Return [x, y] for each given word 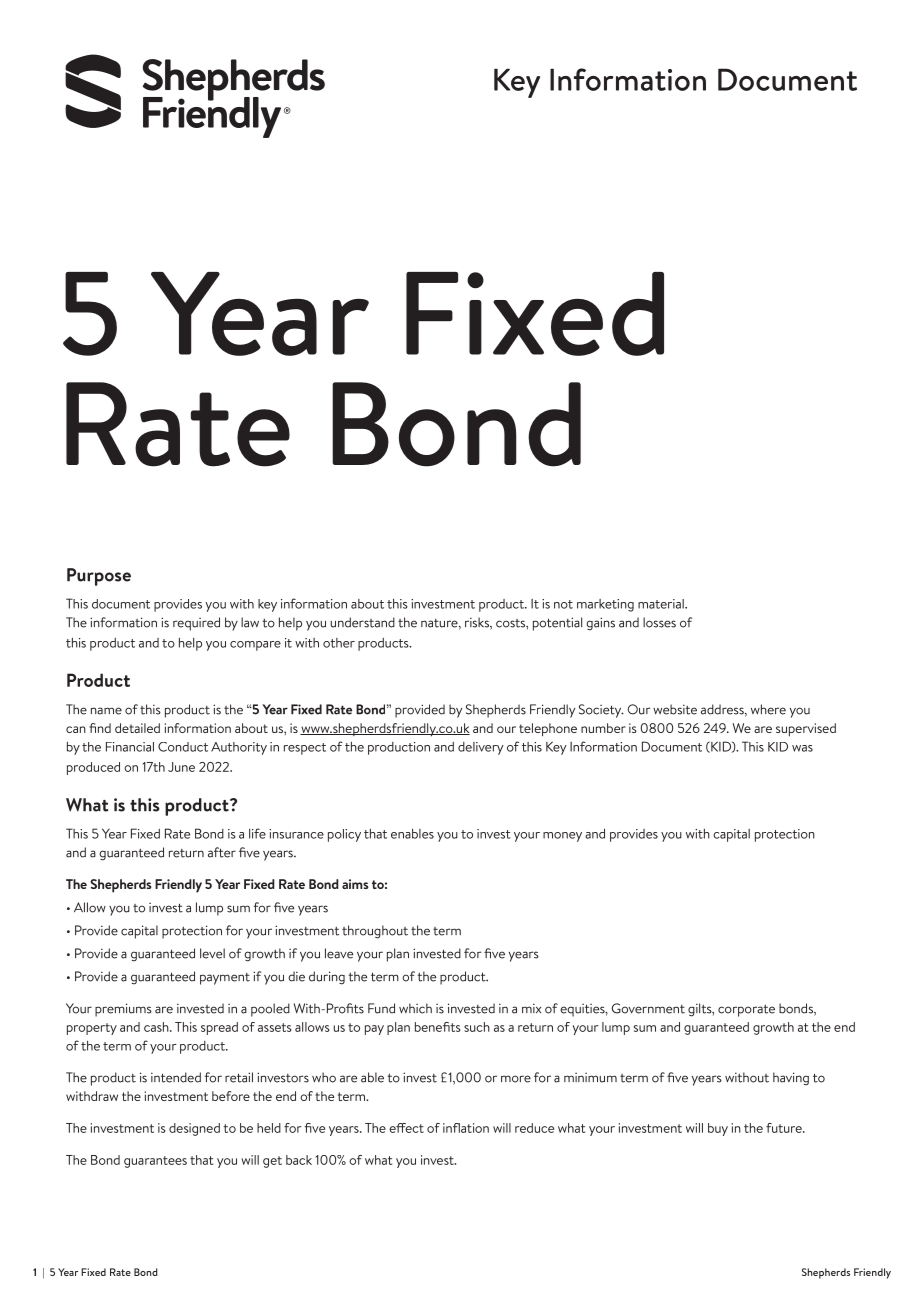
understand [362, 622]
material [662, 604]
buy [718, 1129]
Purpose [99, 577]
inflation [466, 1128]
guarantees [155, 1162]
